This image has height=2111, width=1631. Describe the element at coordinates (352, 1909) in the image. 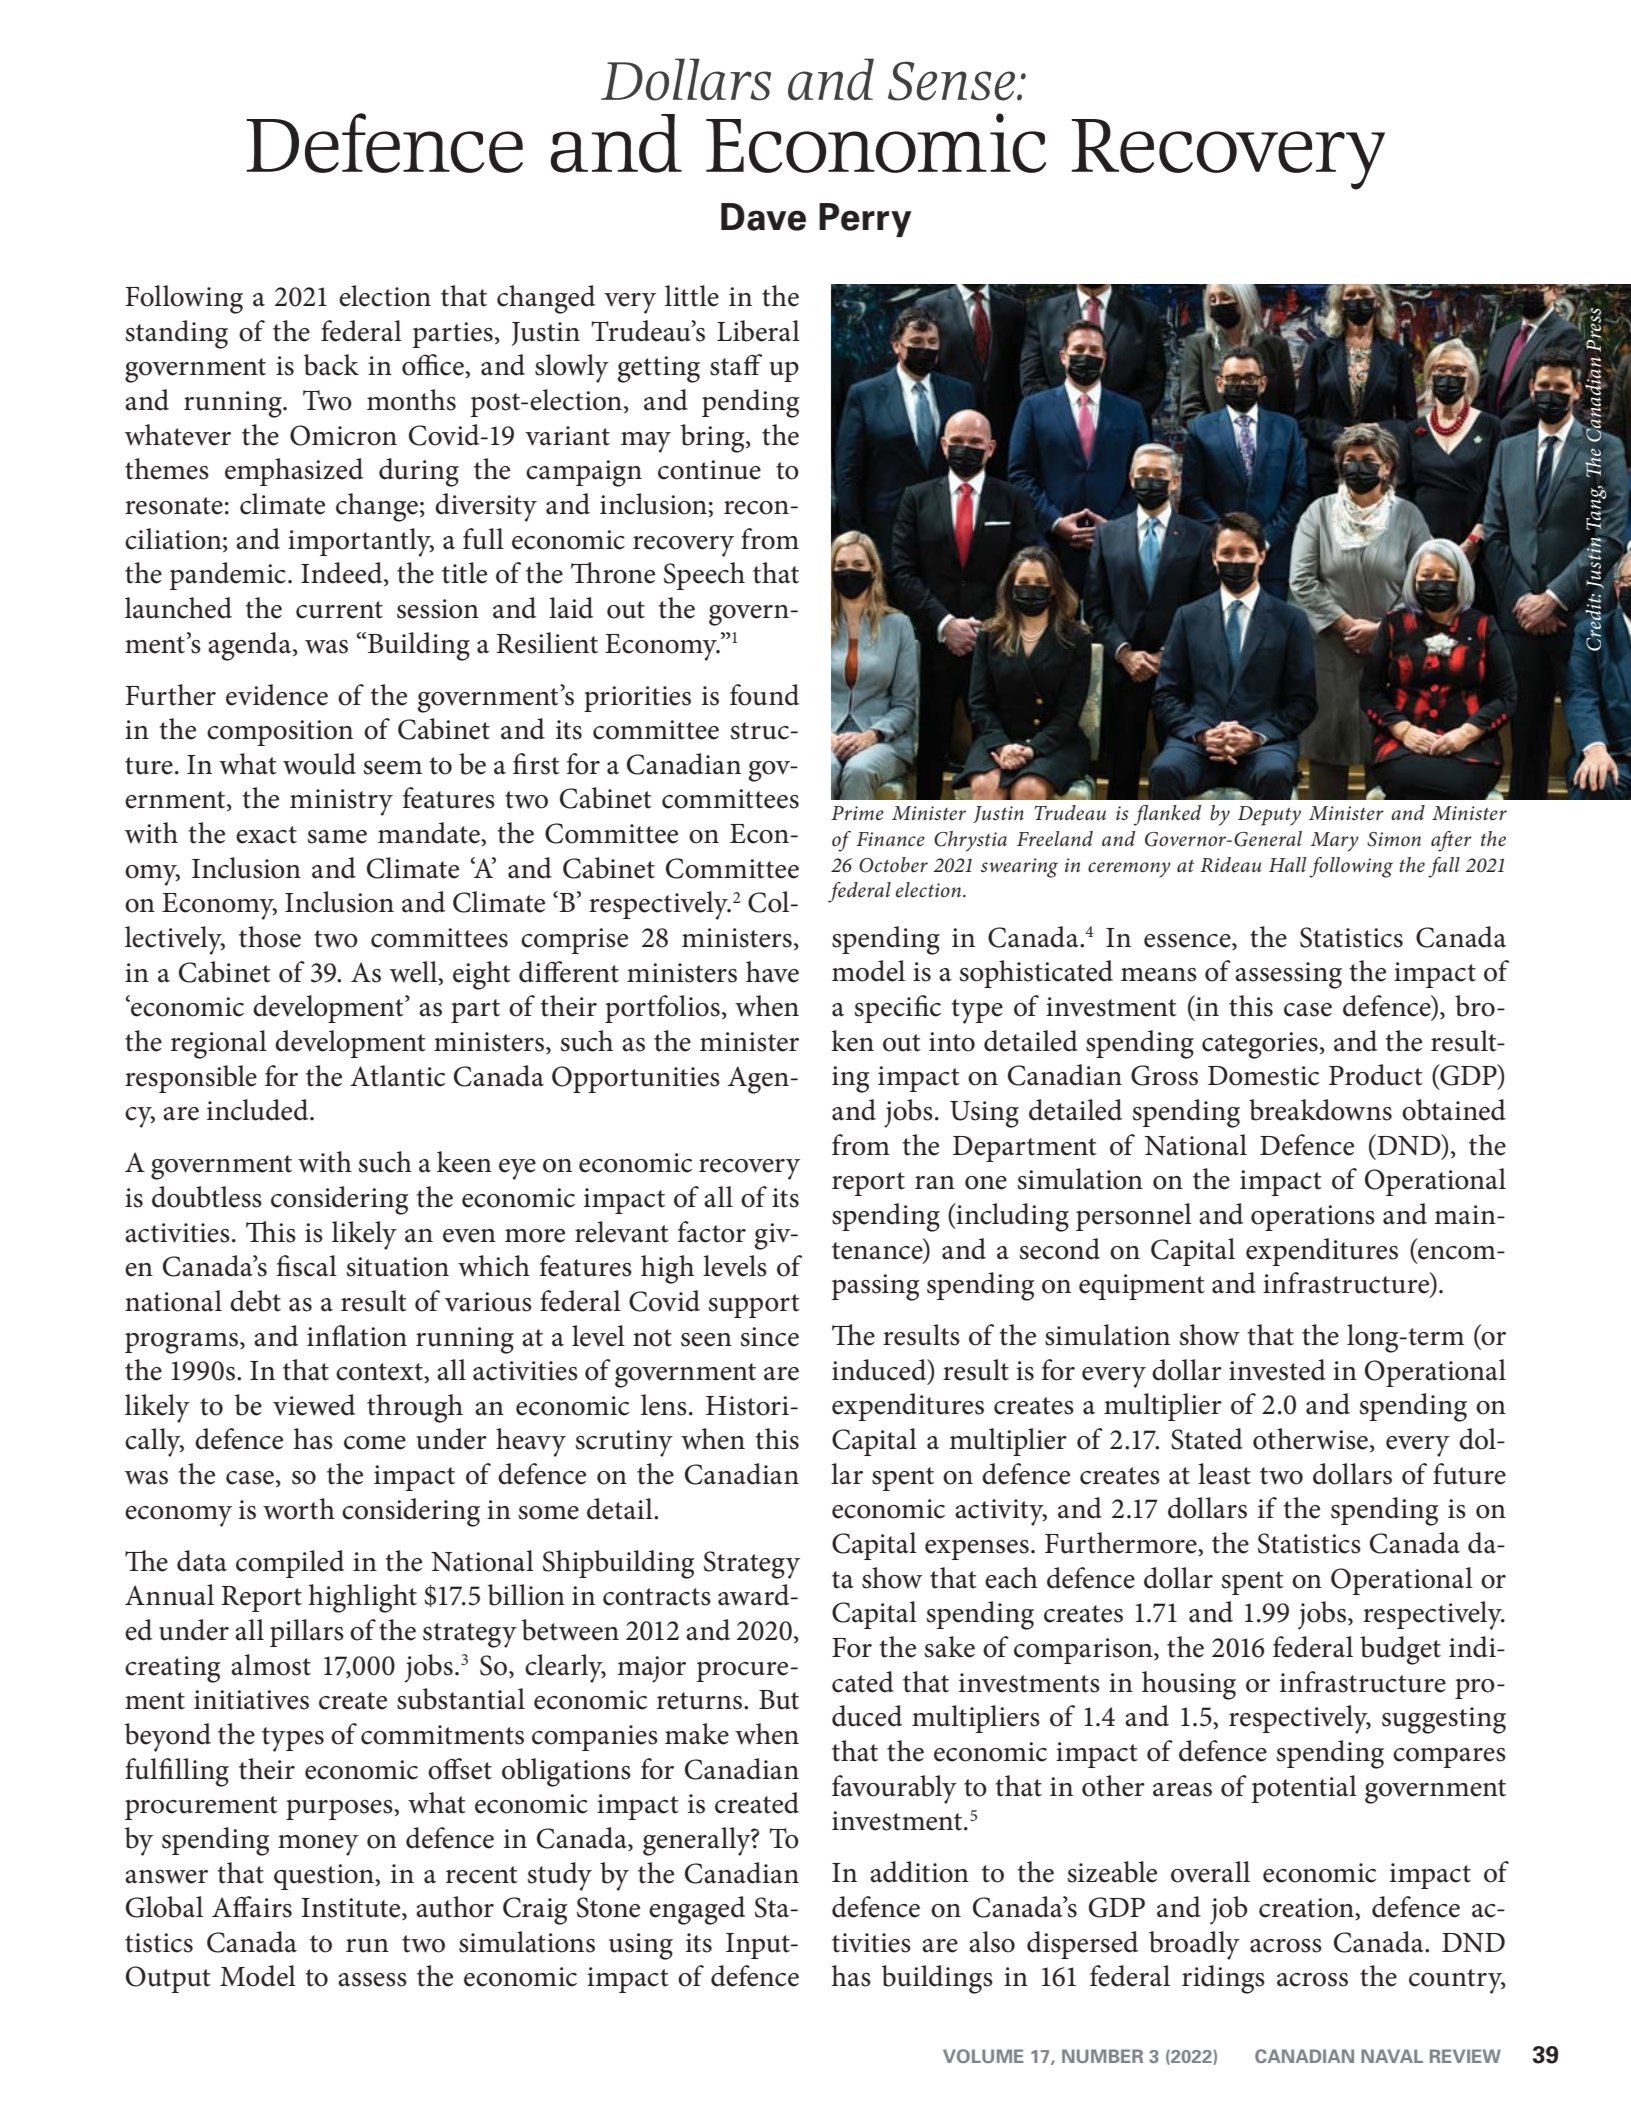

I see `Institute` at that location.
